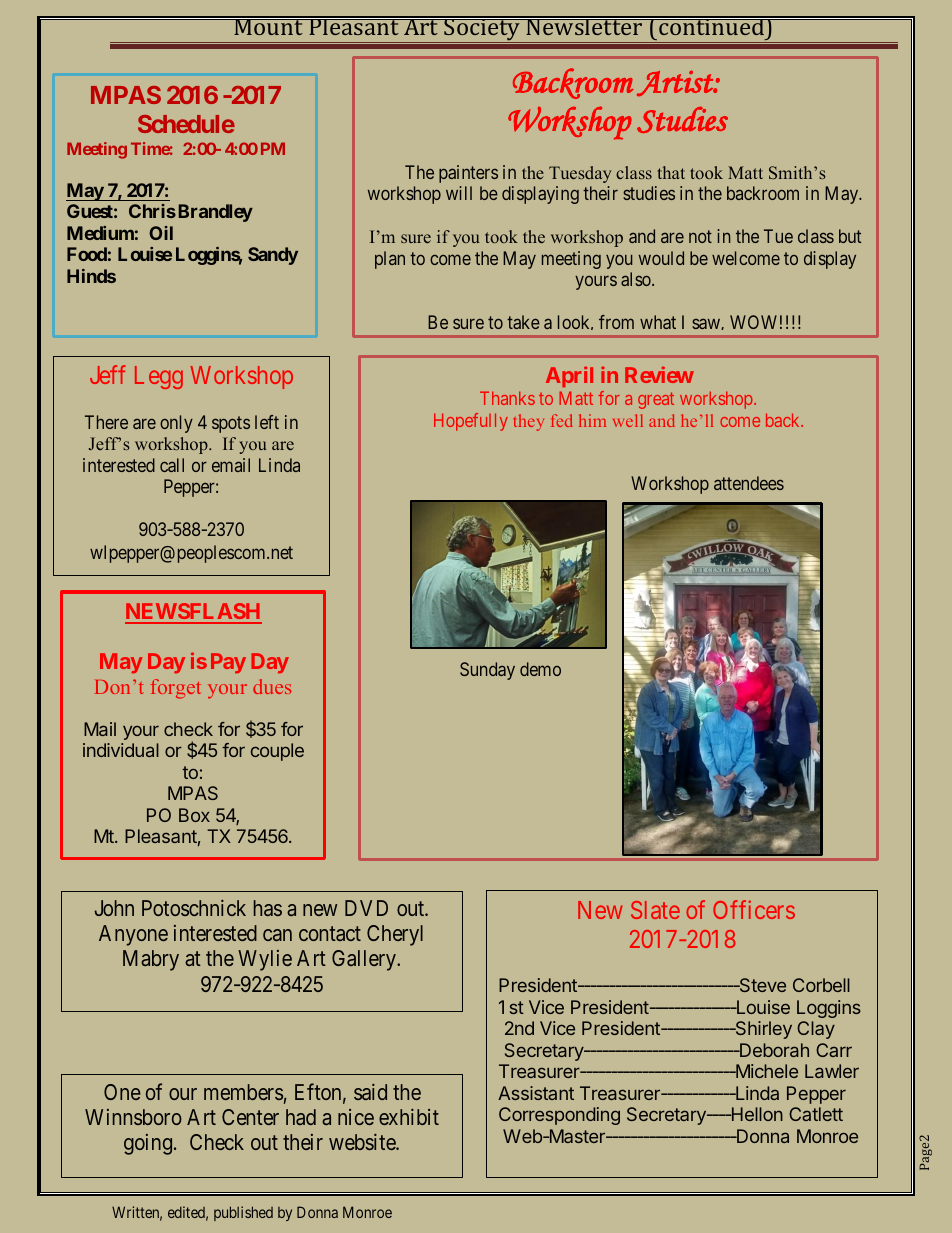 The height and width of the screenshot is (1233, 952). Describe the element at coordinates (459, 193) in the screenshot. I see `will` at that location.
